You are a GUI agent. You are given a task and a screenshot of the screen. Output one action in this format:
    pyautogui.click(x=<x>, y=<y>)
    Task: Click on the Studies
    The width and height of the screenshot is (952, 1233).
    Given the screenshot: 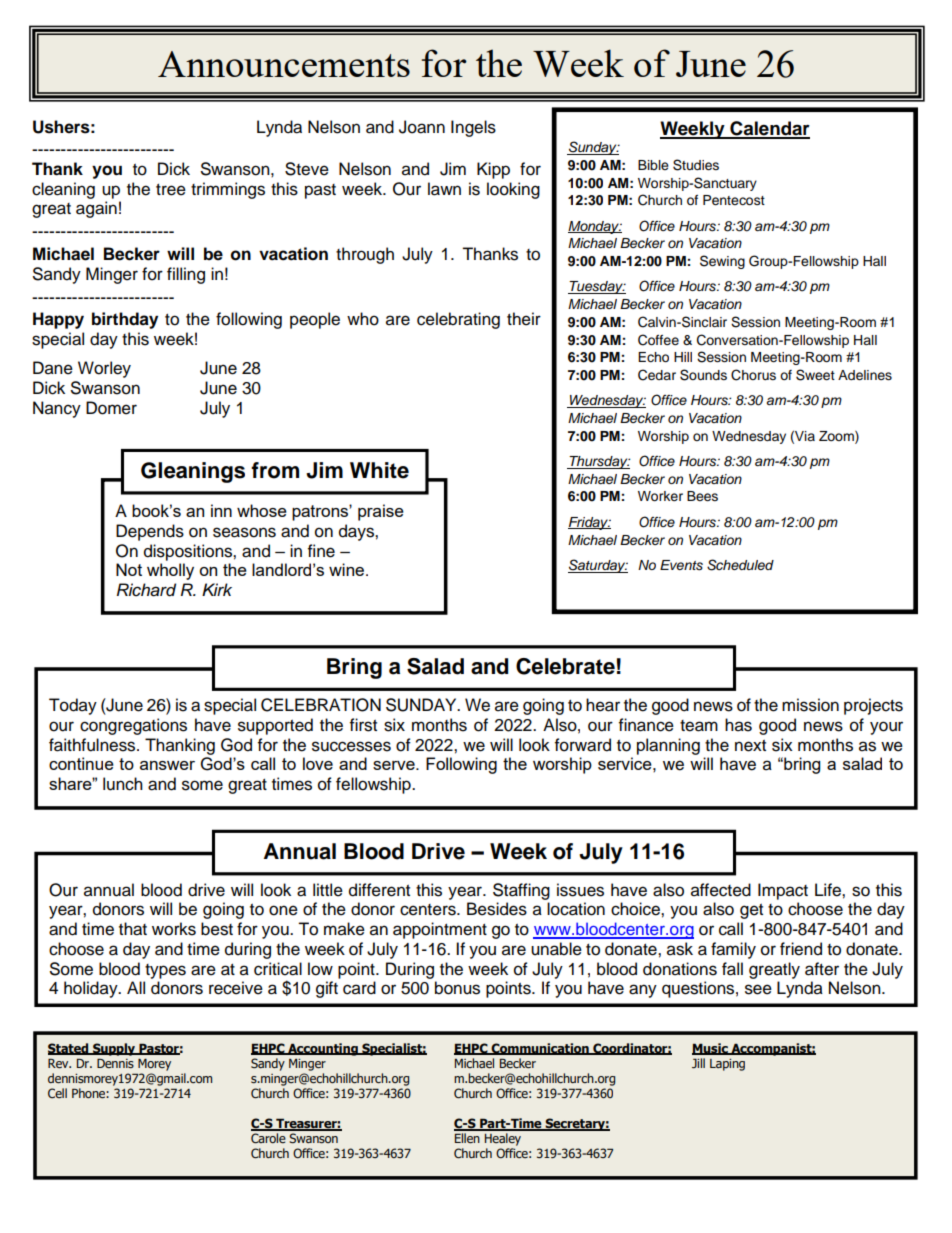 What is the action you would take?
    pyautogui.click(x=696, y=165)
